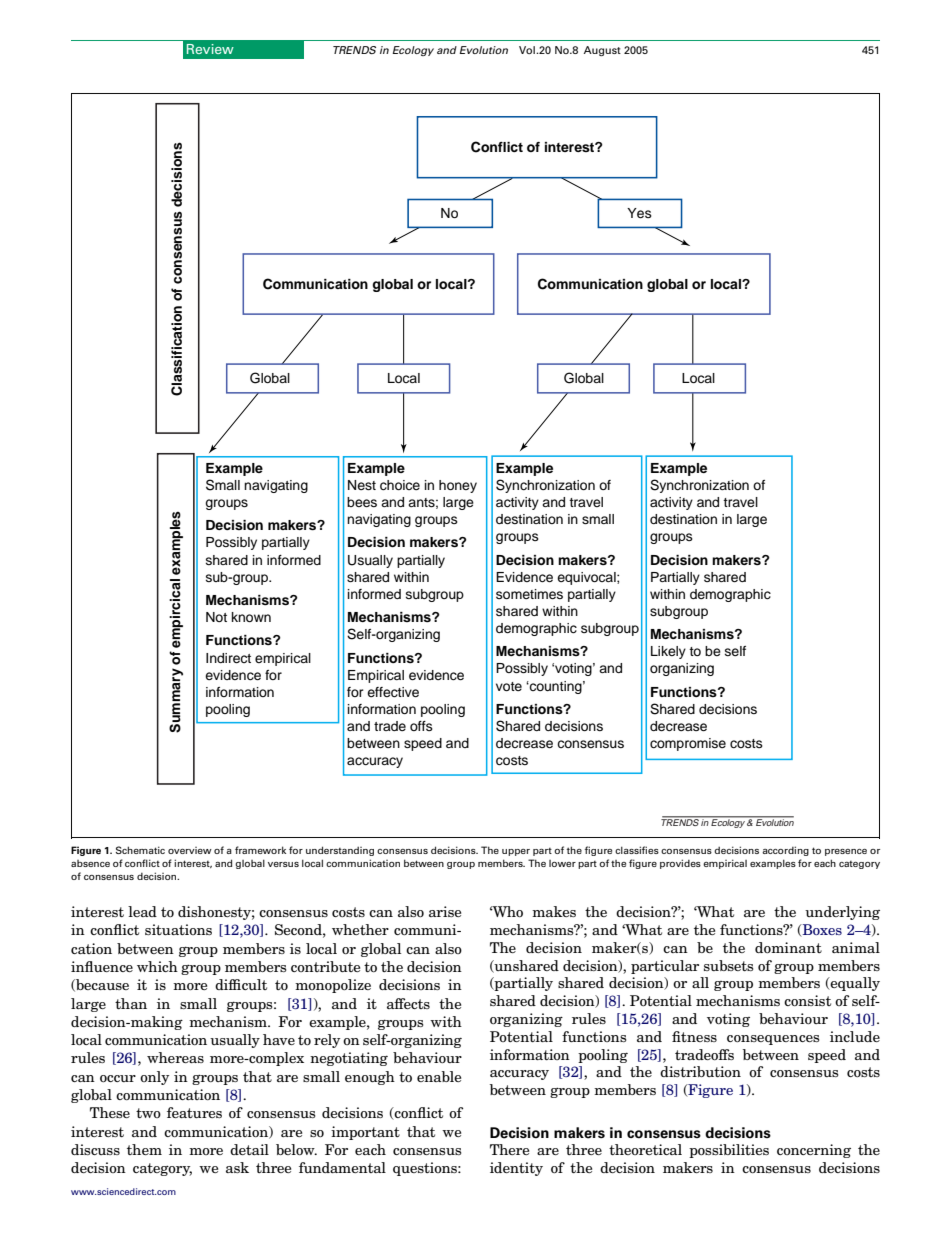 This document has width=952, height=1236. What do you see at coordinates (400, 485) in the document?
I see `choice` at bounding box center [400, 485].
